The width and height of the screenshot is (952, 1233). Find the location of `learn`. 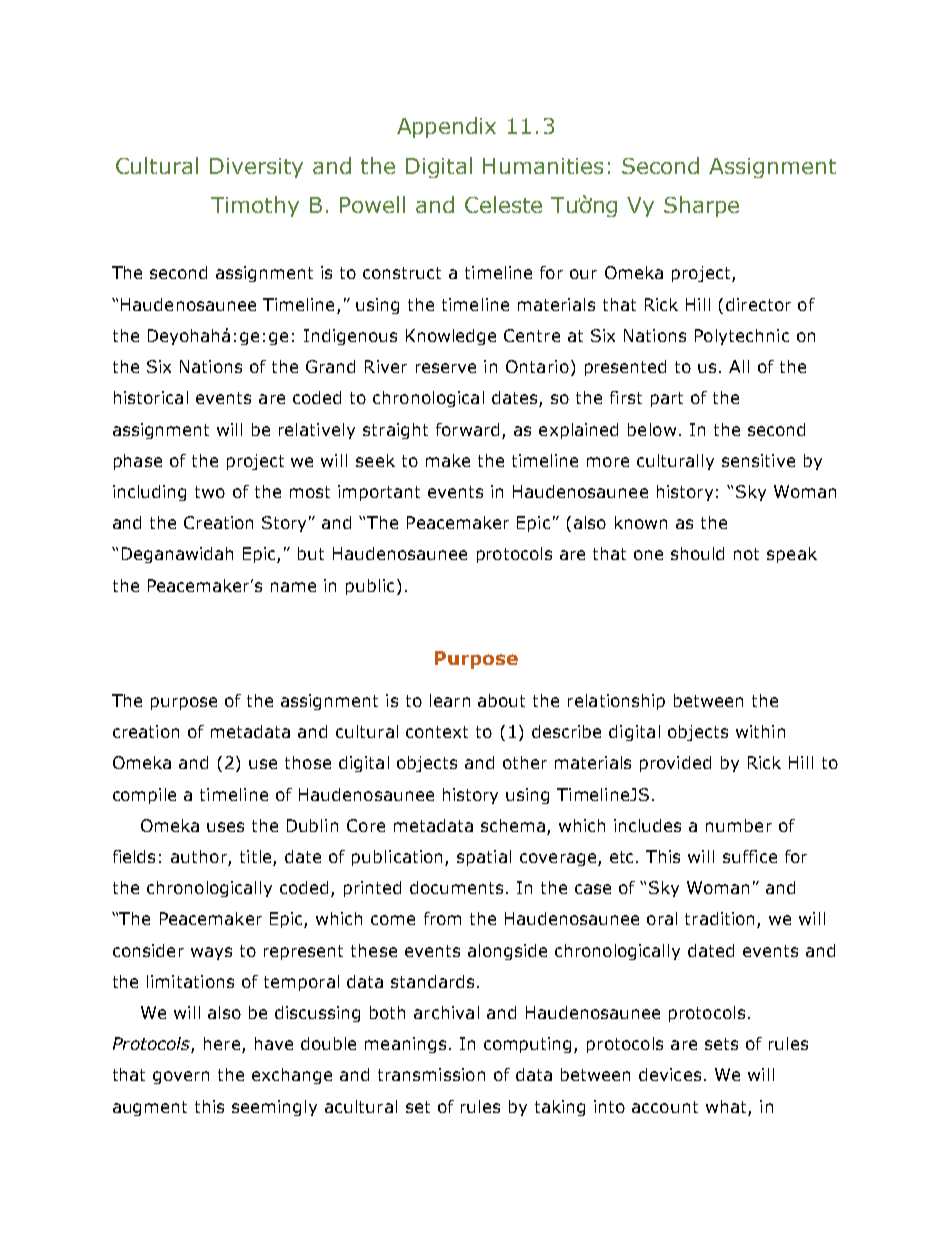

learn is located at coordinates (450, 700).
